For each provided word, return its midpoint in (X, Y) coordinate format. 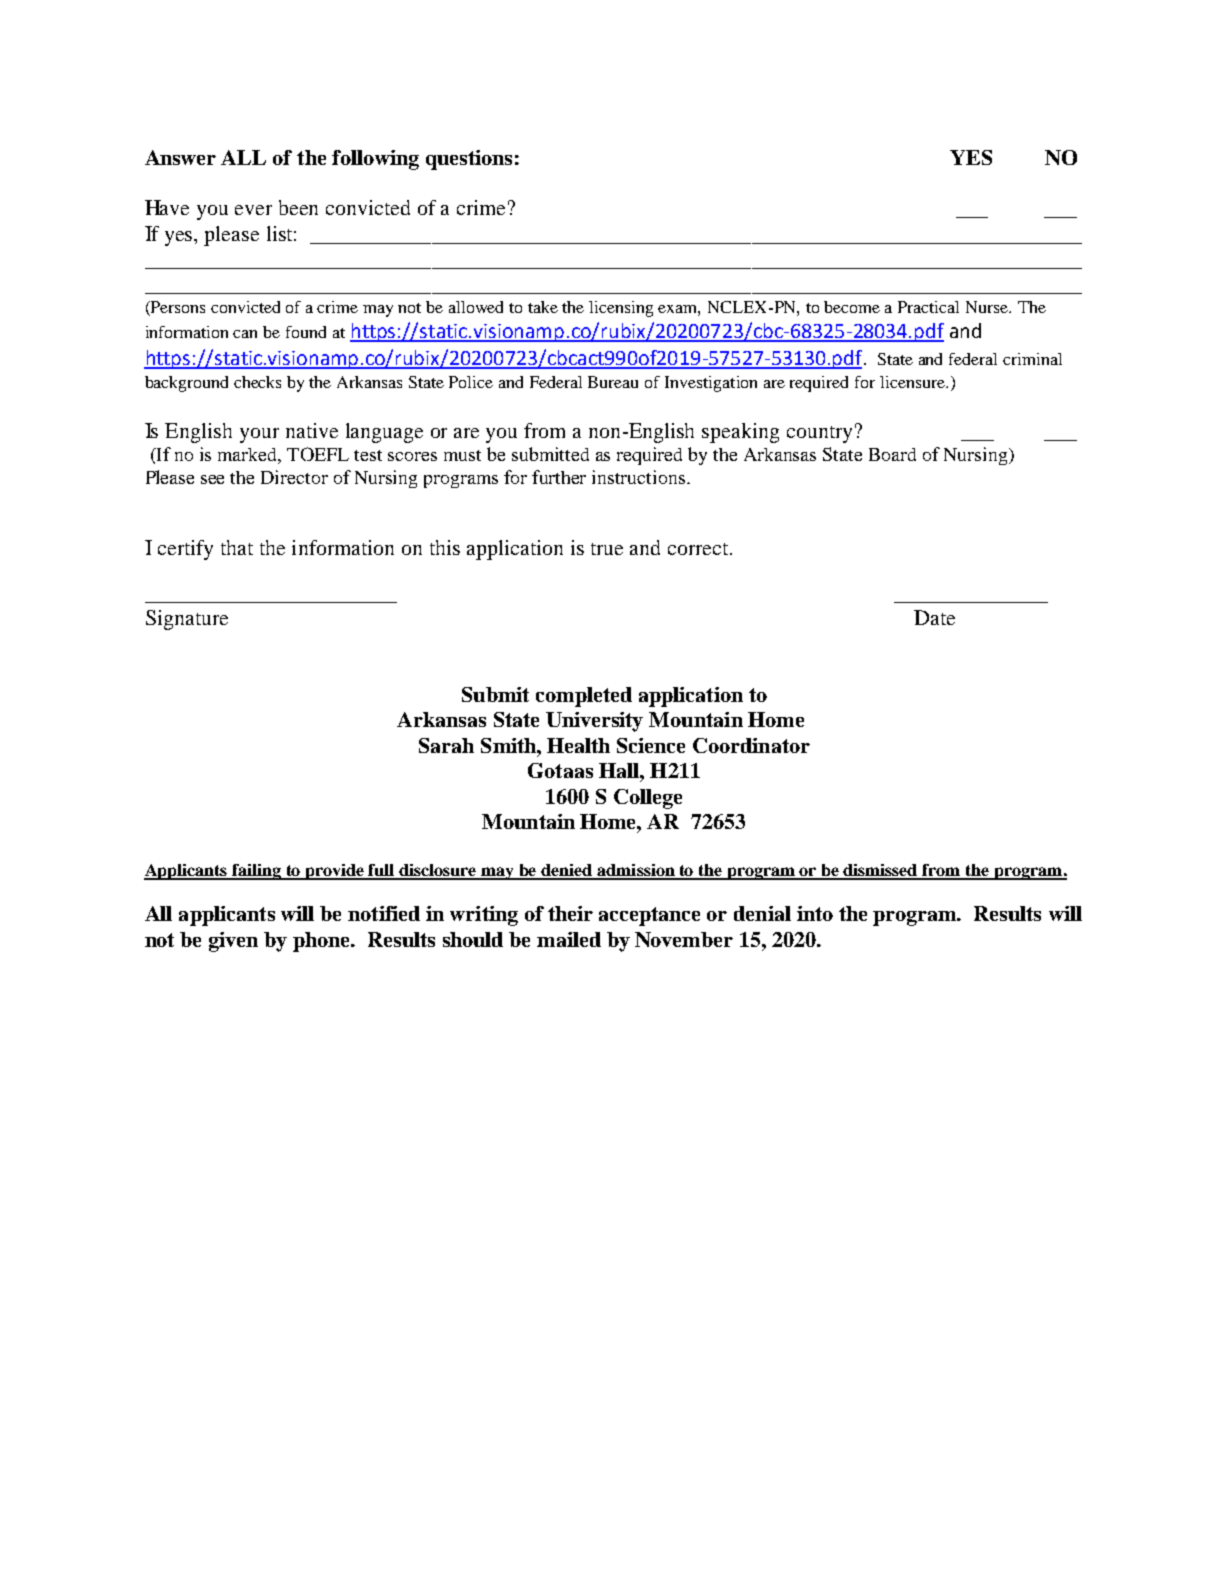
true (607, 549)
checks (257, 382)
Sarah (446, 745)
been (298, 207)
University (594, 722)
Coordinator (751, 745)
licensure (913, 382)
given (233, 942)
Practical (928, 307)
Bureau (613, 382)
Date (934, 617)
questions (469, 160)
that (237, 547)
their (570, 913)
